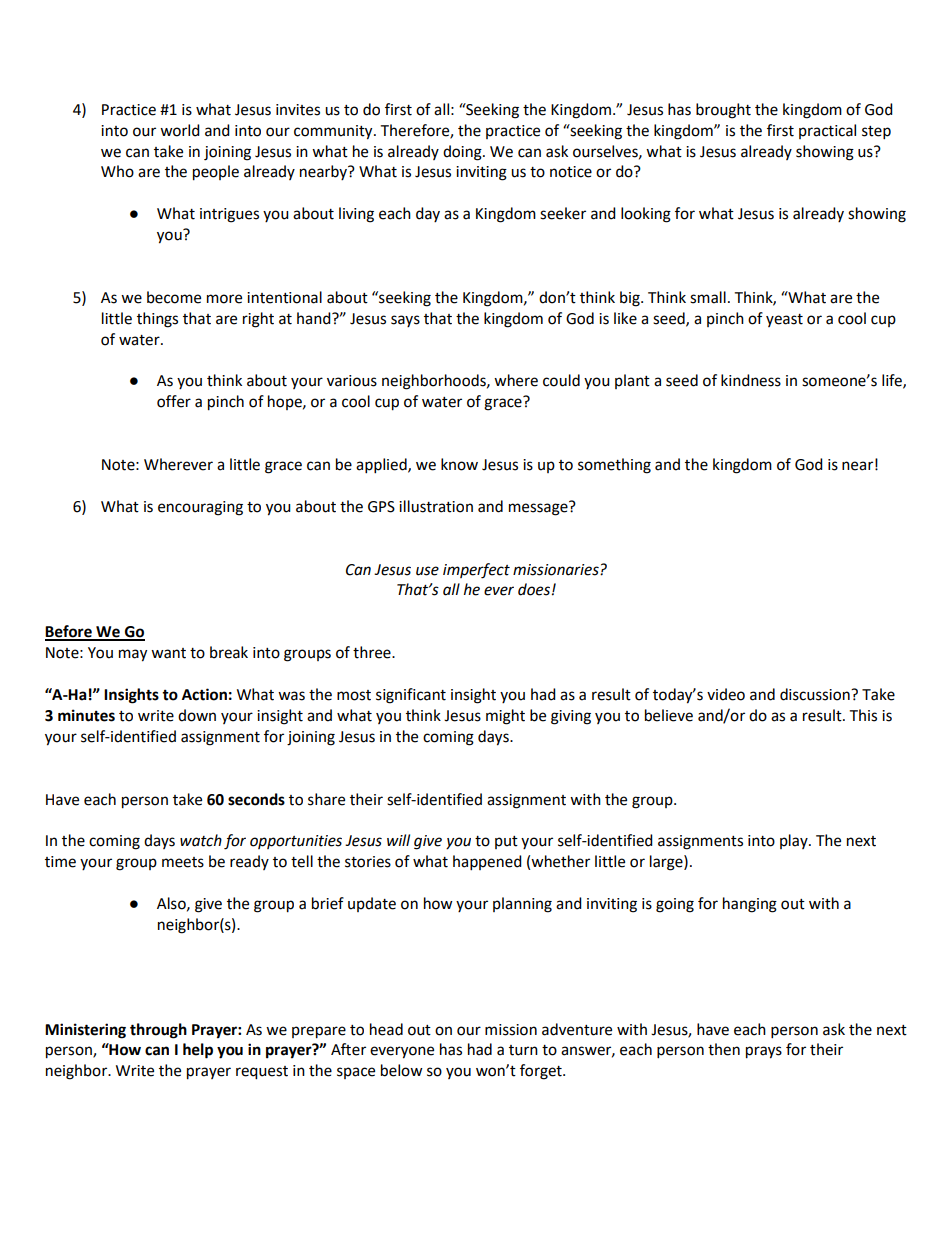  Describe the element at coordinates (816, 694) in the document. I see `discussion` at that location.
